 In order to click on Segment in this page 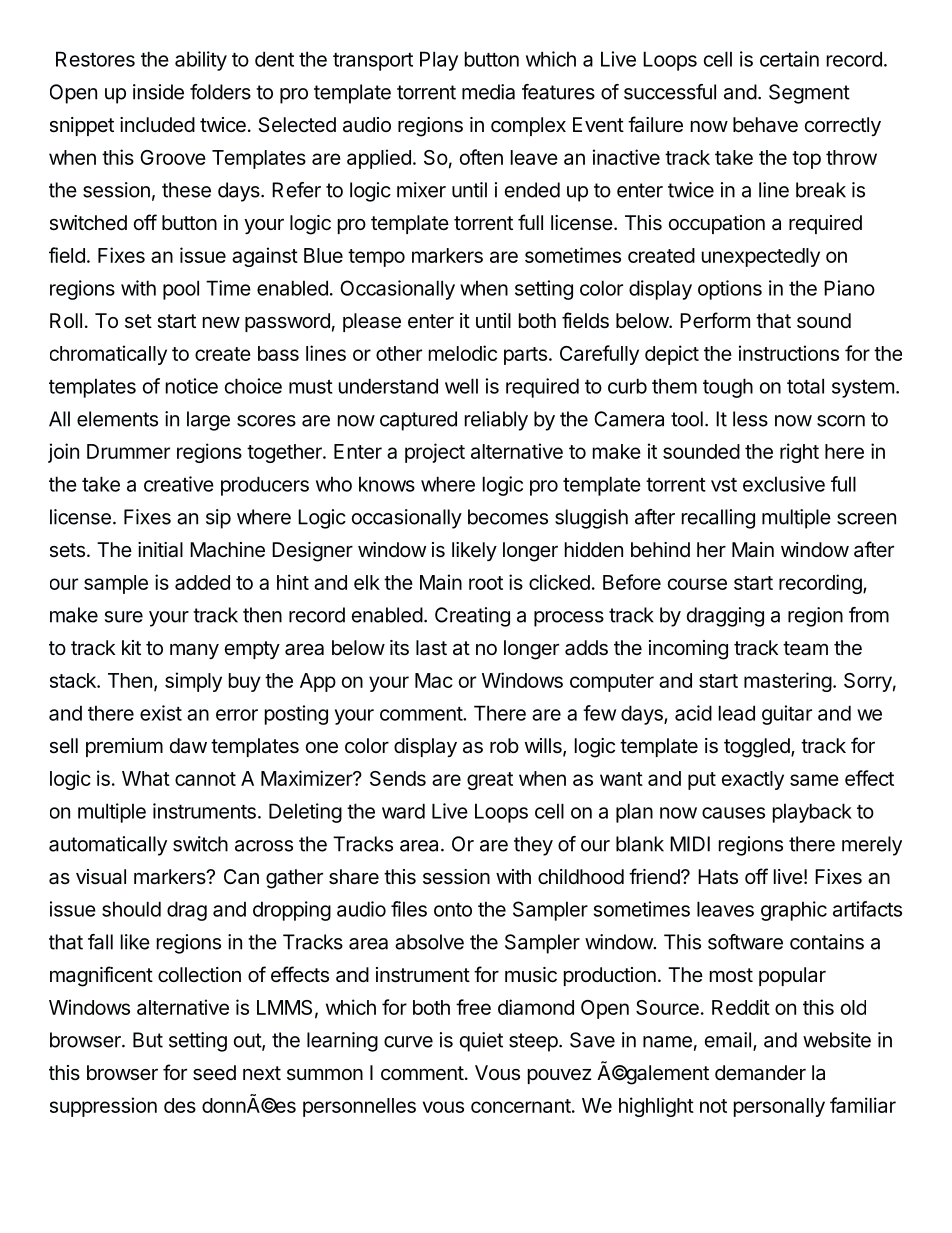, I will do `click(809, 94)`.
